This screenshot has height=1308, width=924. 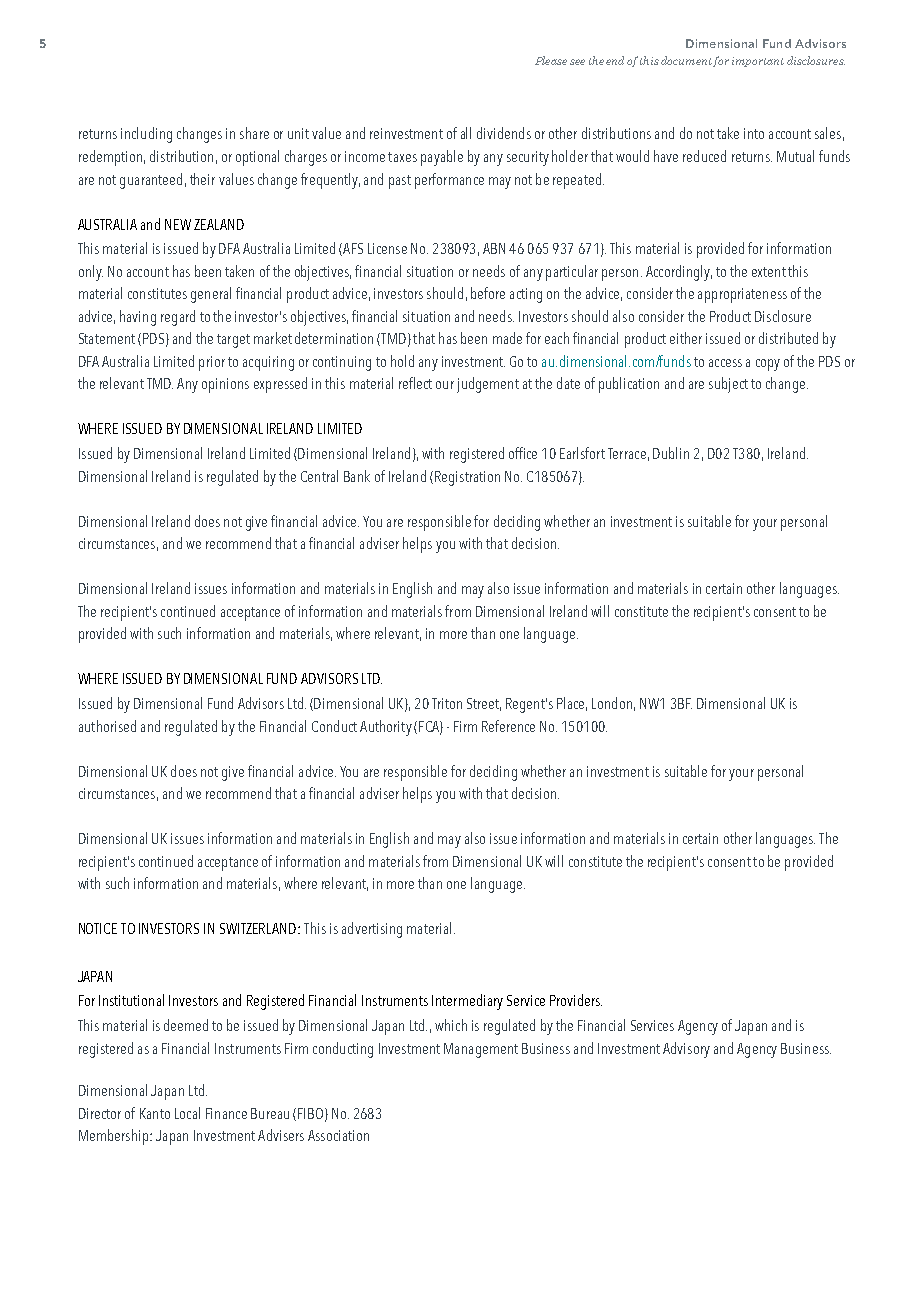 What do you see at coordinates (467, 478) in the screenshot?
I see `Registration` at bounding box center [467, 478].
